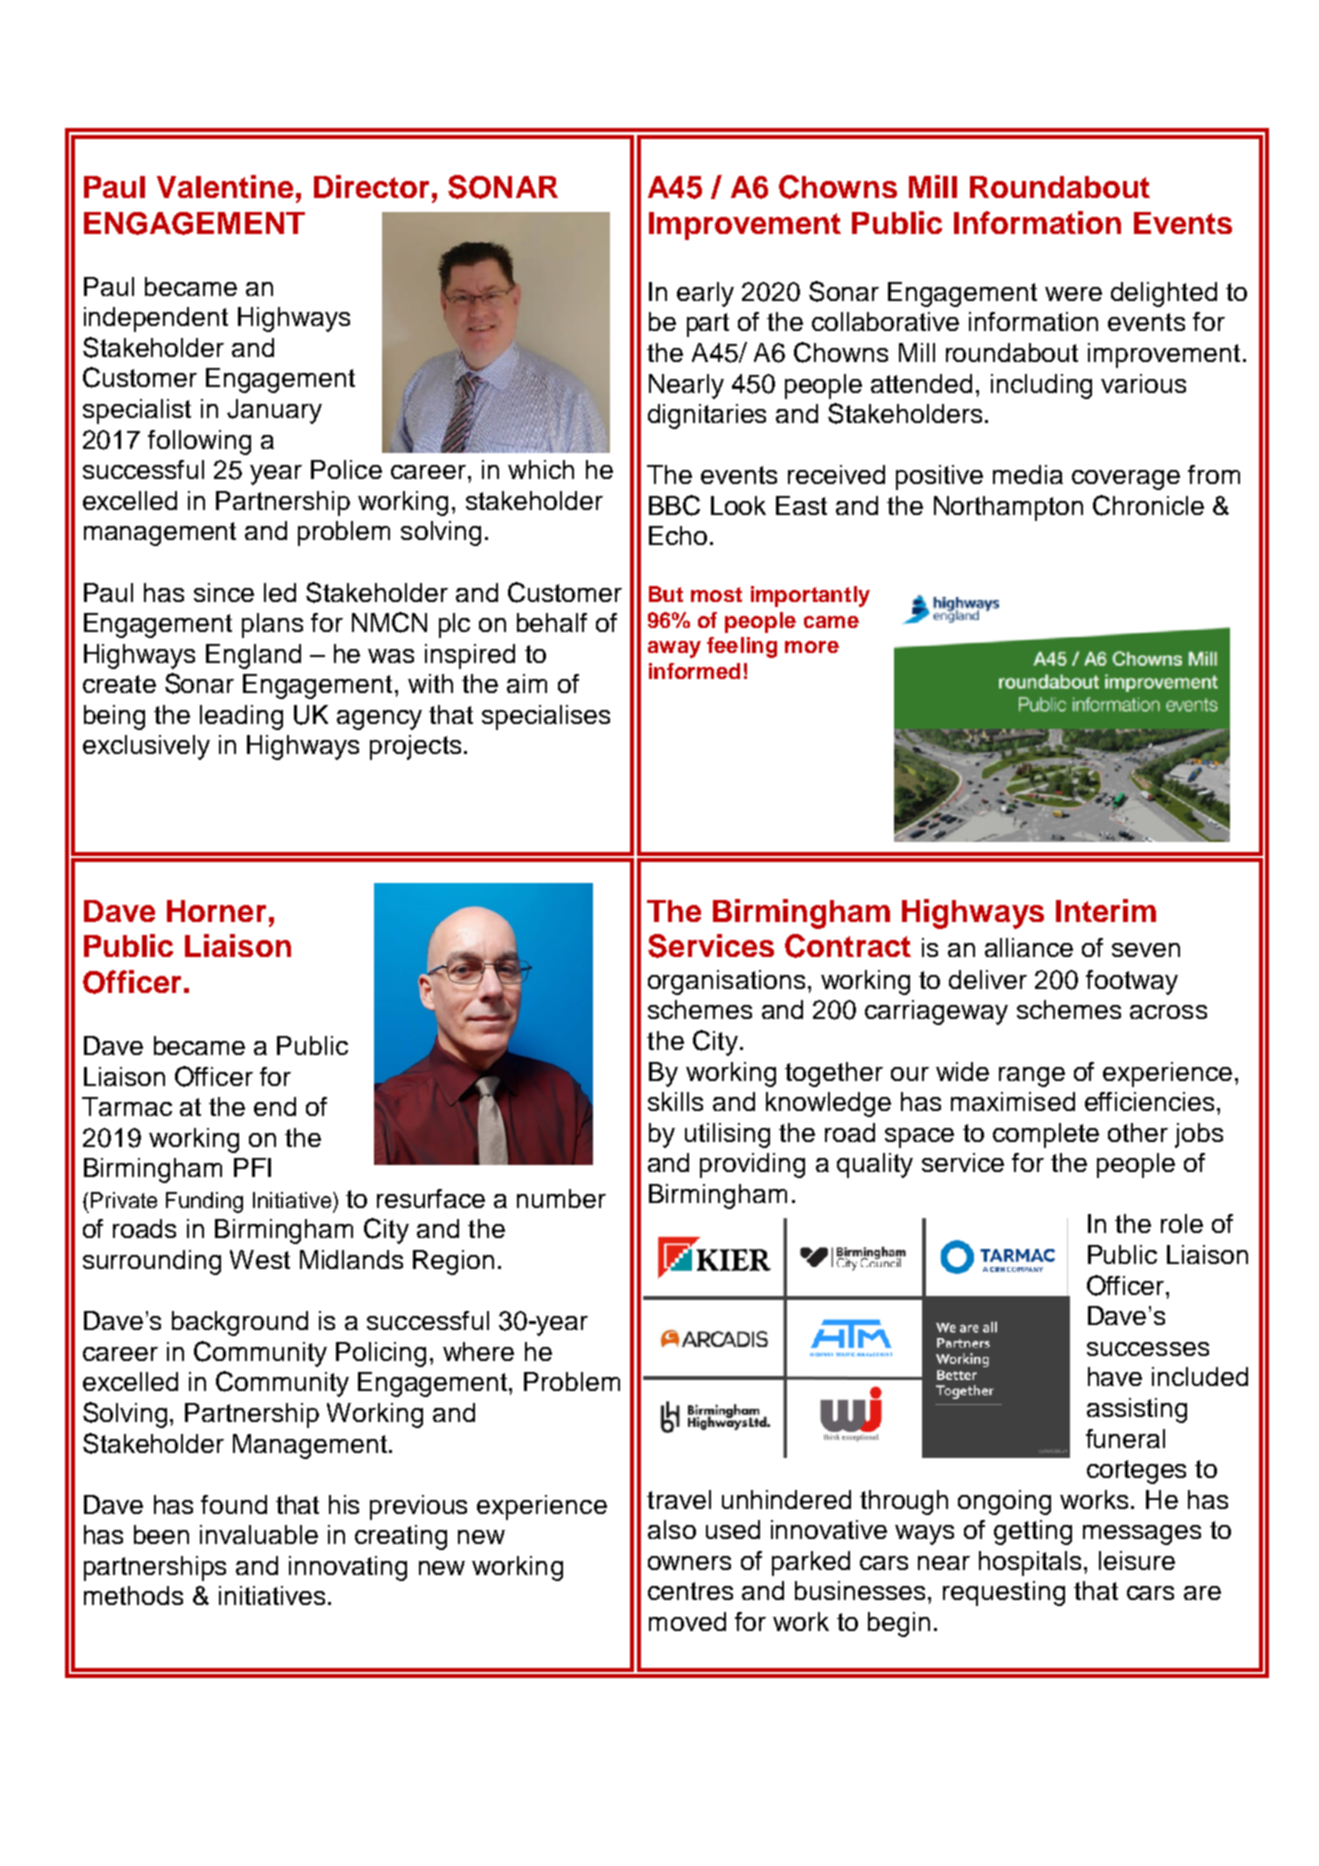 The image size is (1319, 1866). I want to click on collaborative, so click(885, 321).
